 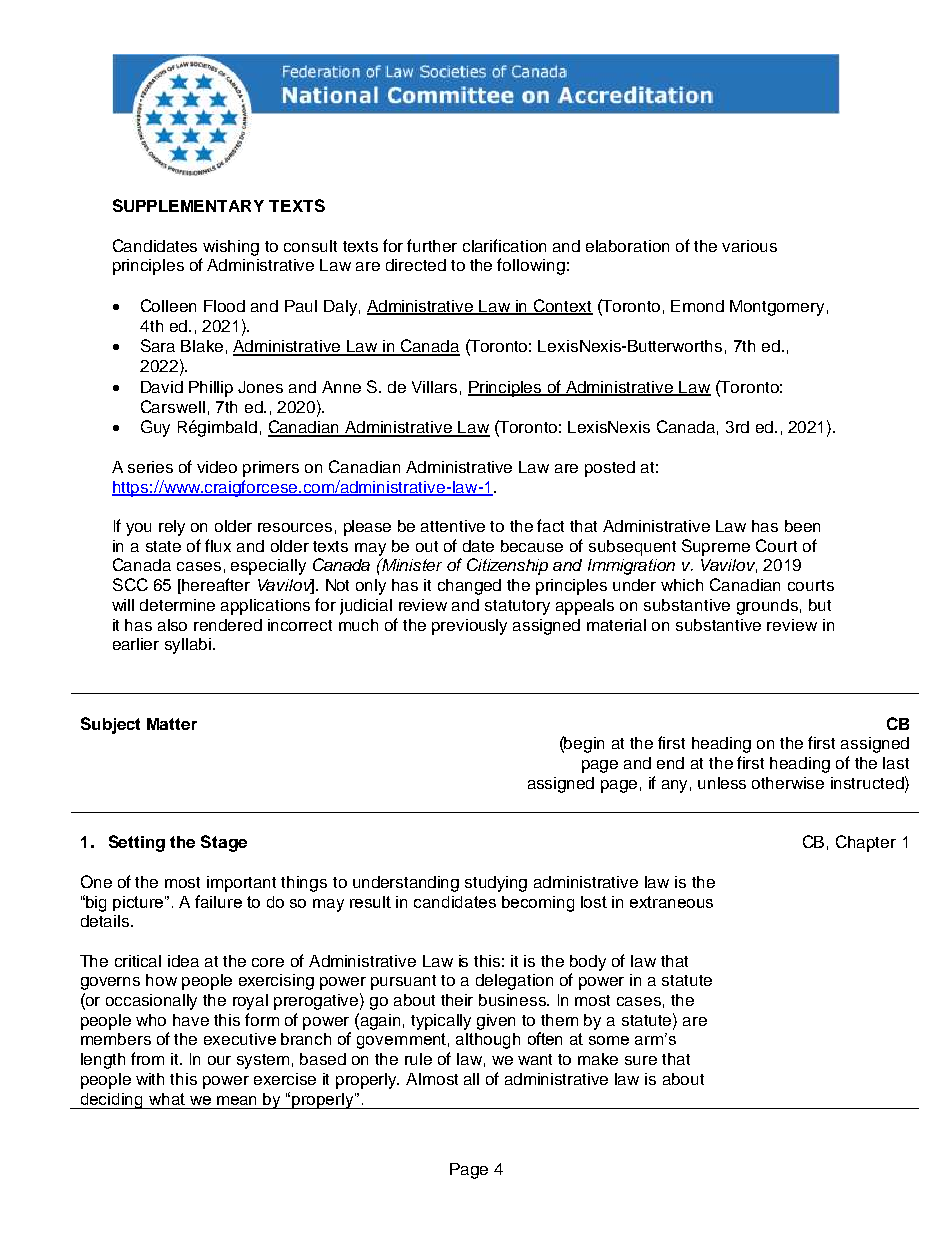 What do you see at coordinates (802, 526) in the screenshot?
I see `been` at bounding box center [802, 526].
